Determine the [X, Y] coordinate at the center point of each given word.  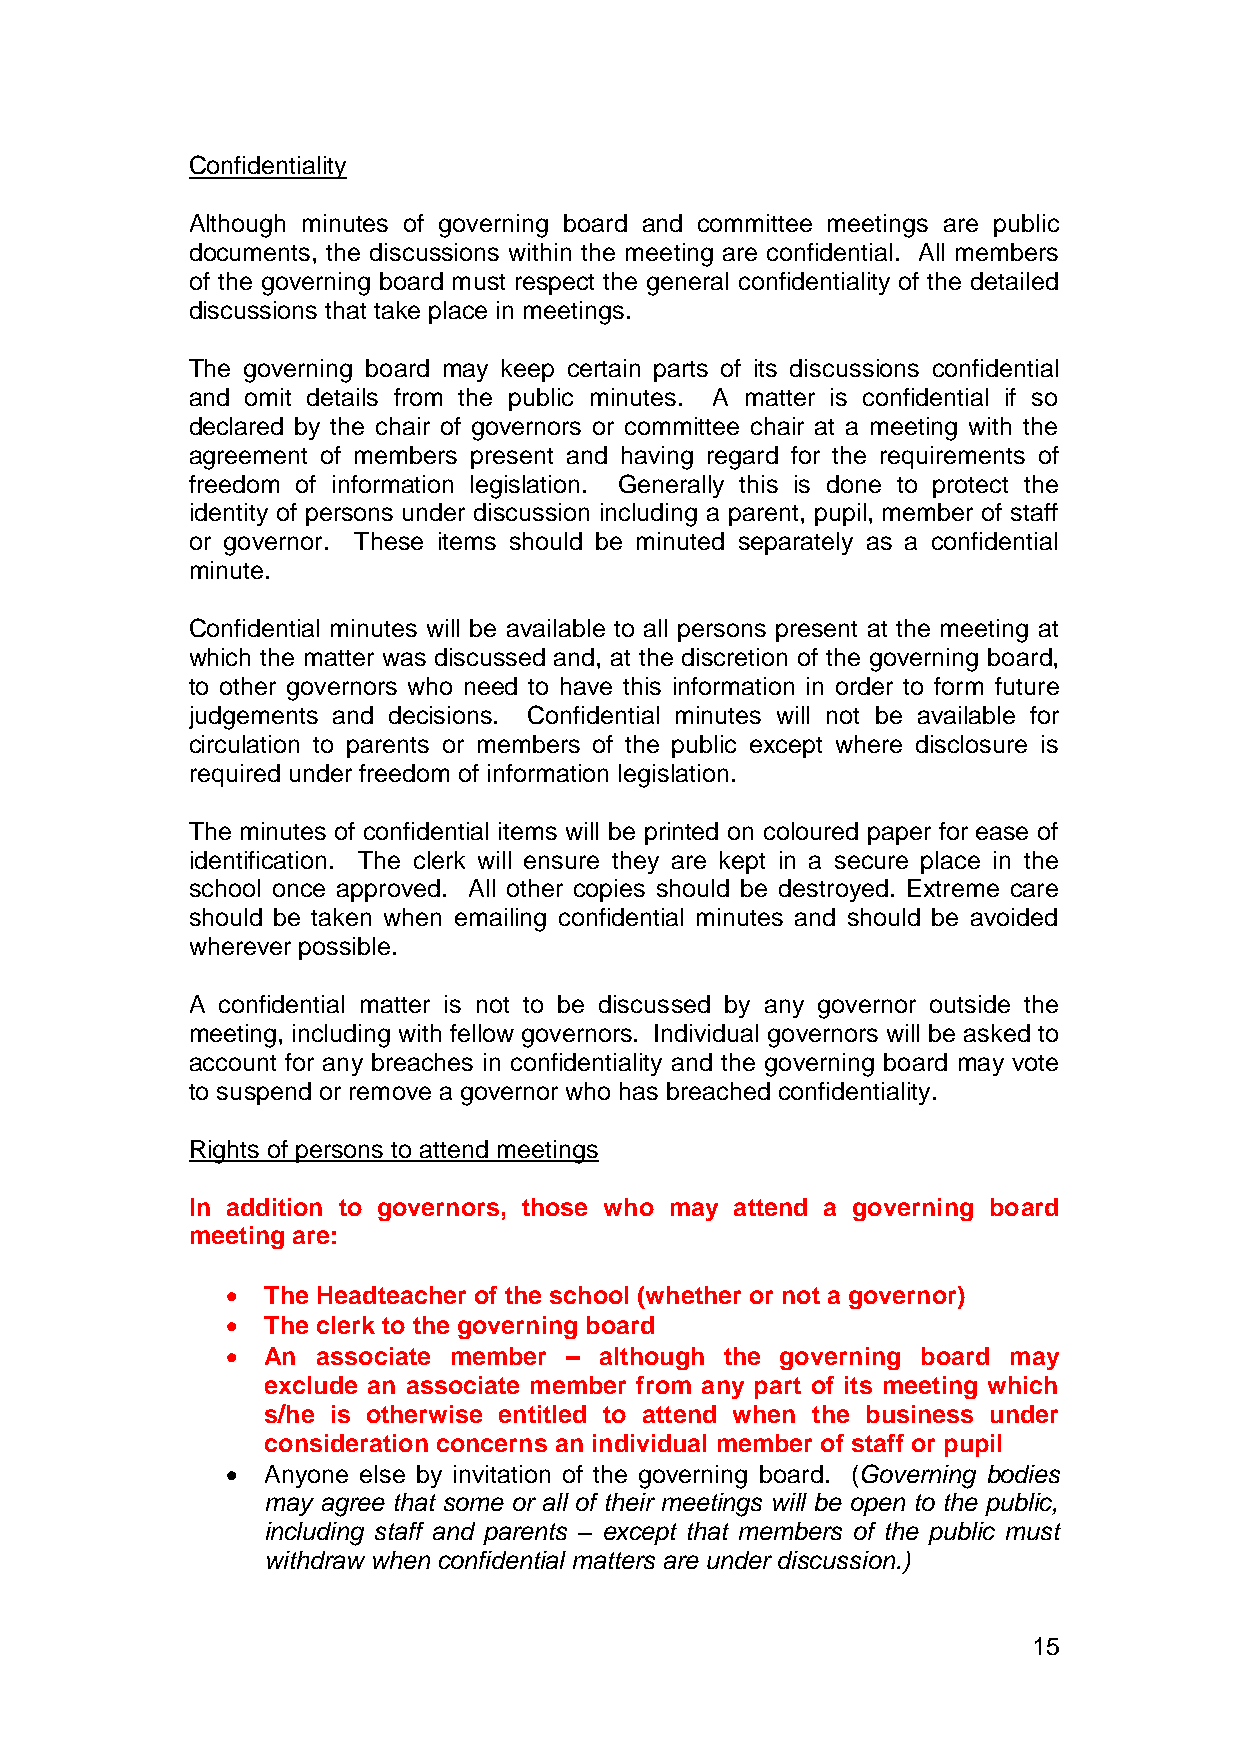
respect [555, 284]
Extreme [953, 888]
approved [388, 890]
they [635, 862]
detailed [1014, 281]
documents [250, 252]
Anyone [306, 1476]
